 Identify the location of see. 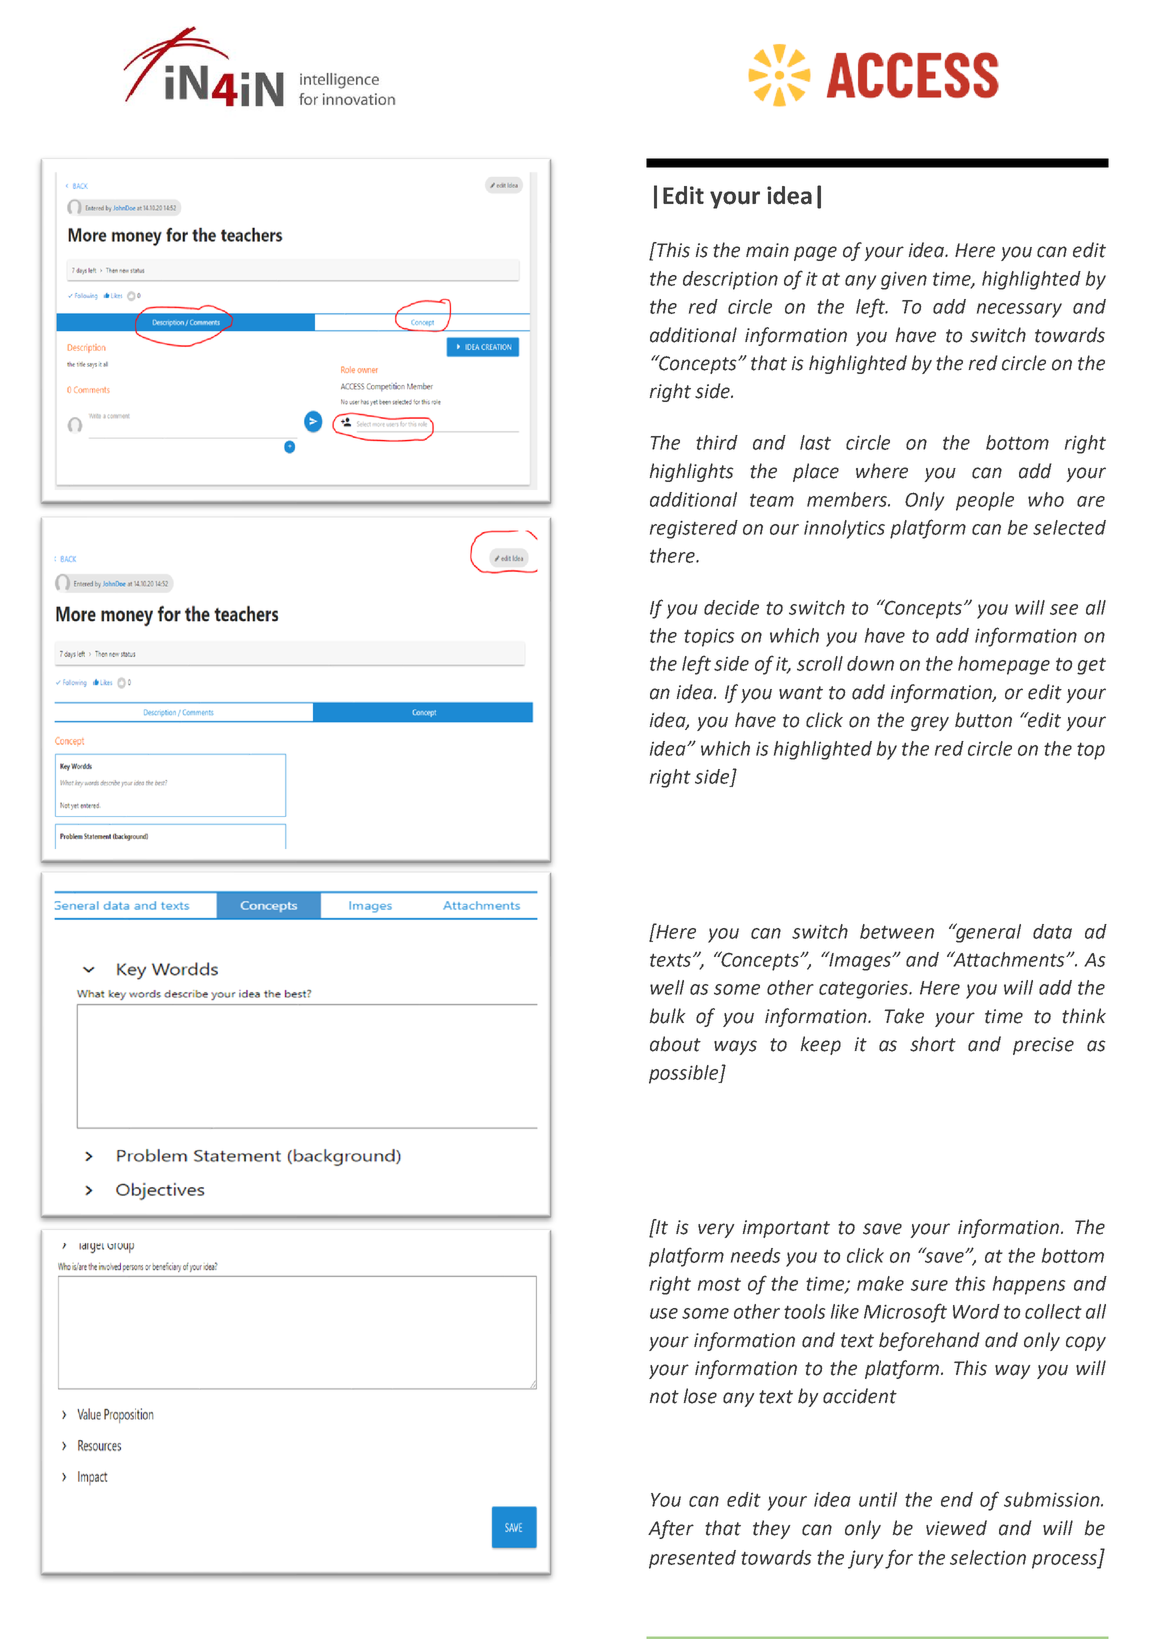
(1064, 609).
